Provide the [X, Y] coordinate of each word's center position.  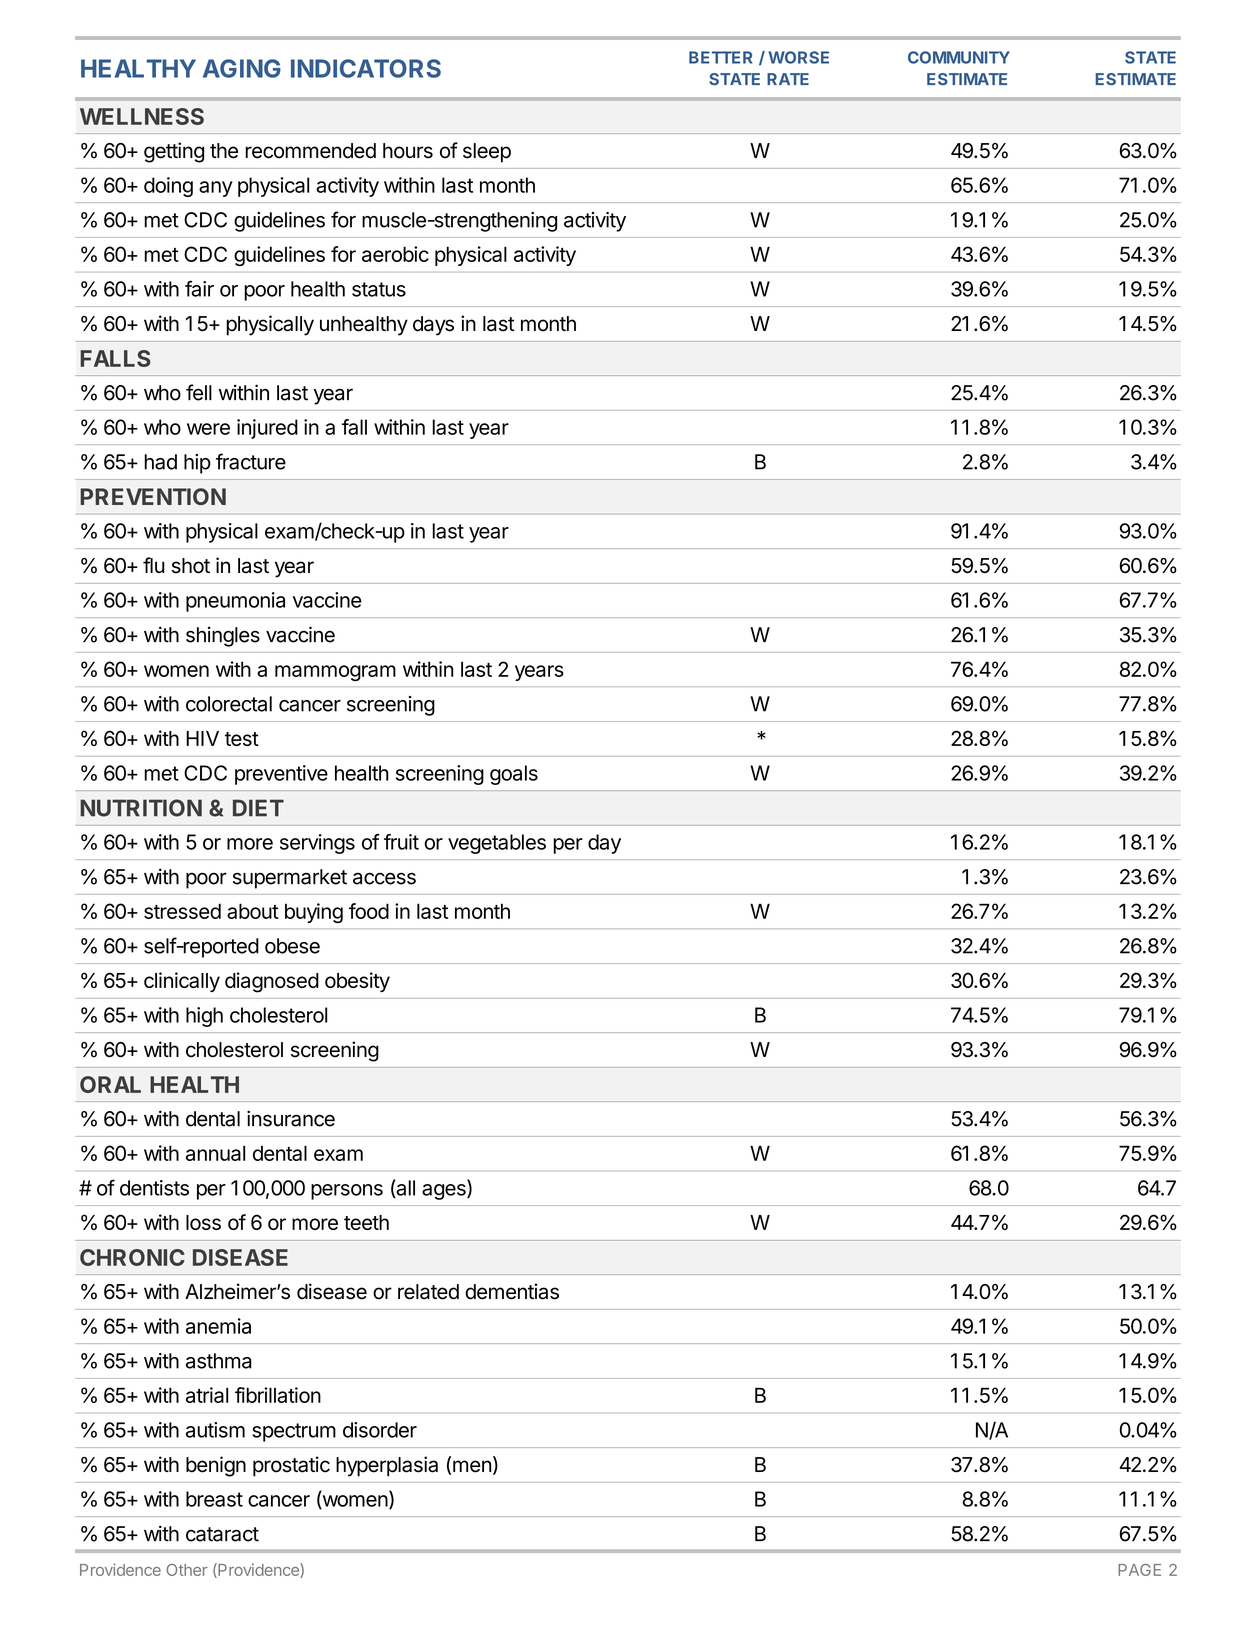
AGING [242, 68]
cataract [222, 1534]
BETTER [720, 57]
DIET [258, 808]
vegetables [497, 844]
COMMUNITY [959, 57]
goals [514, 775]
